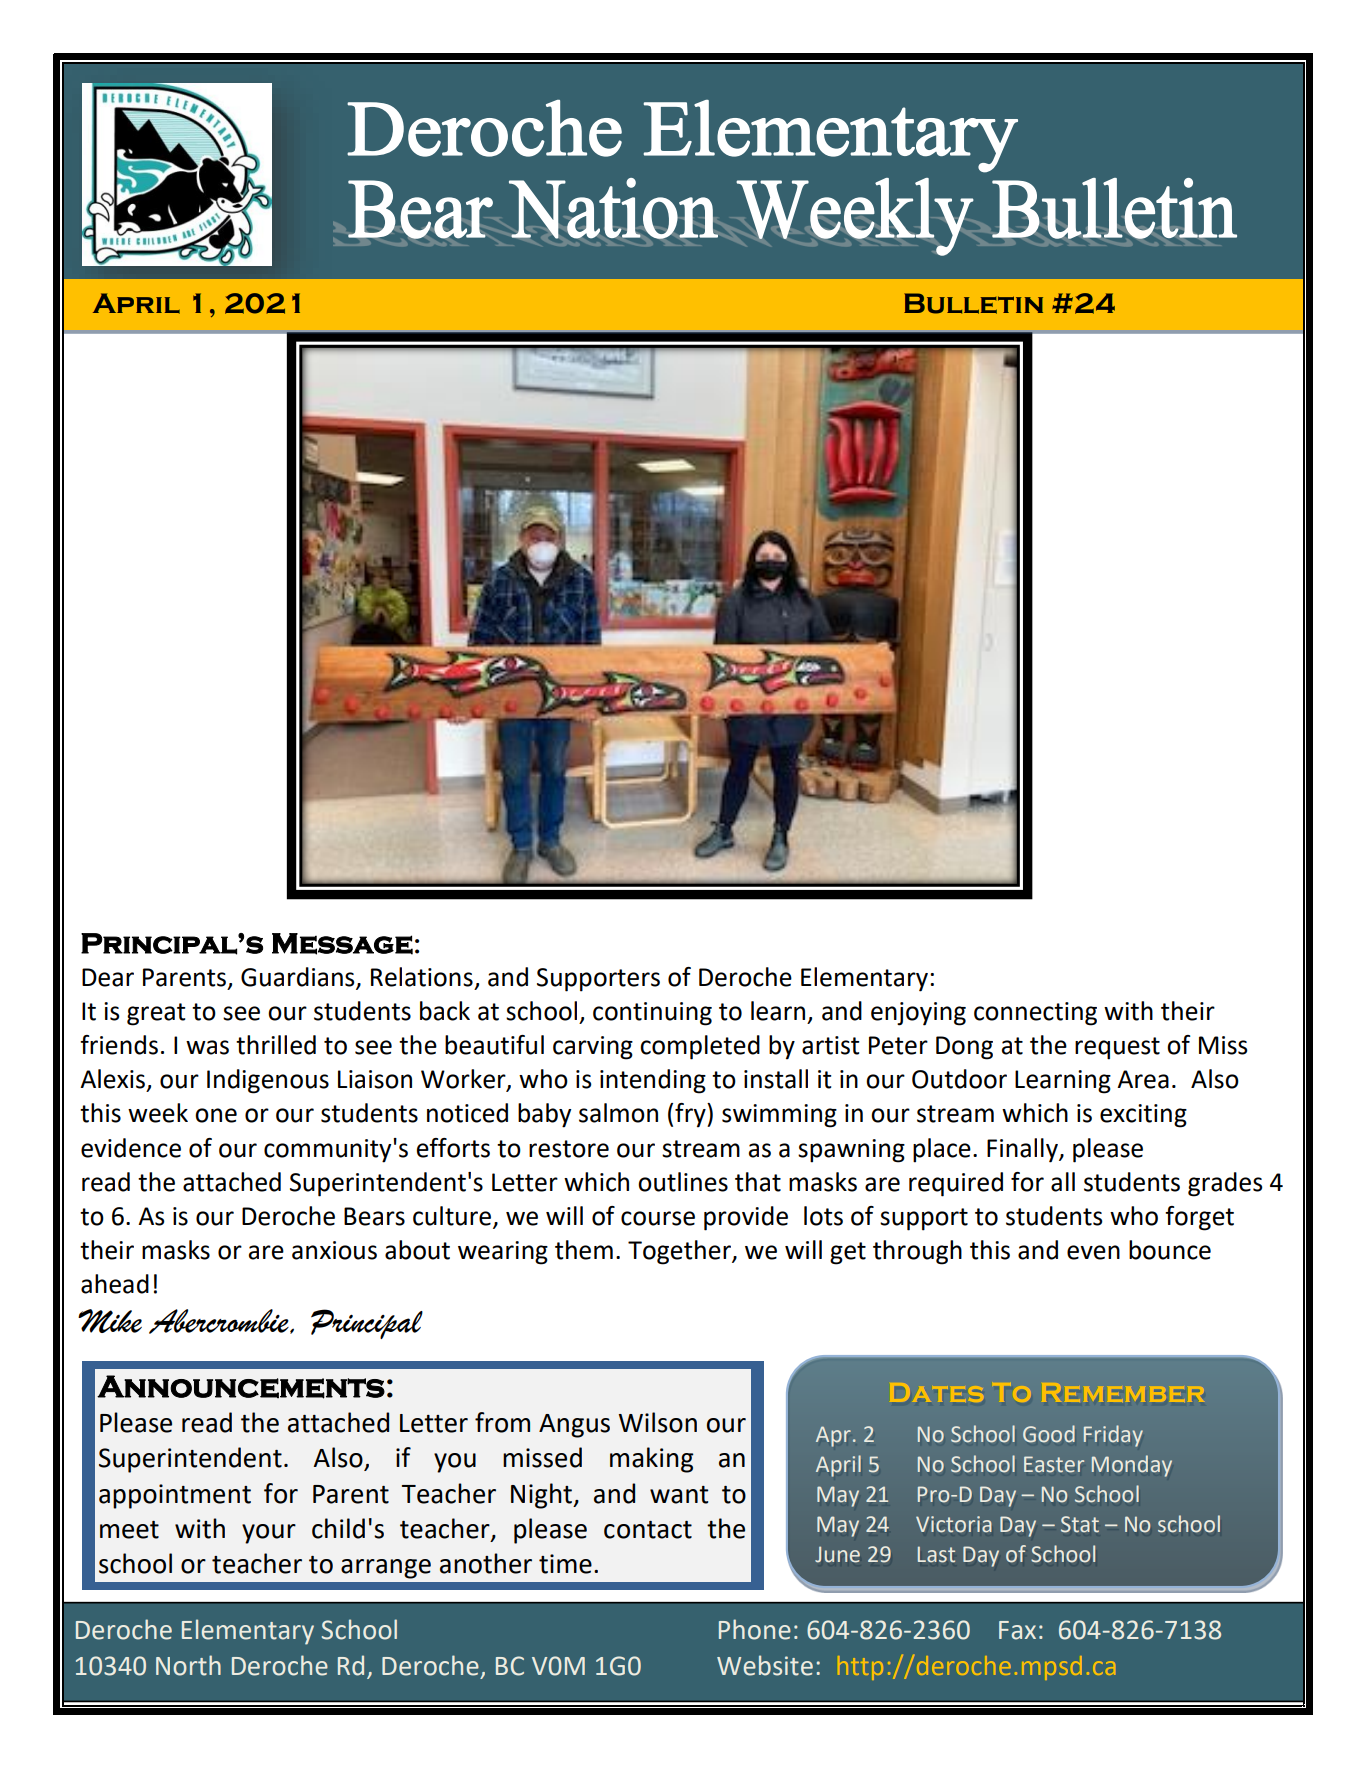  I want to click on connecting, so click(1035, 1014).
